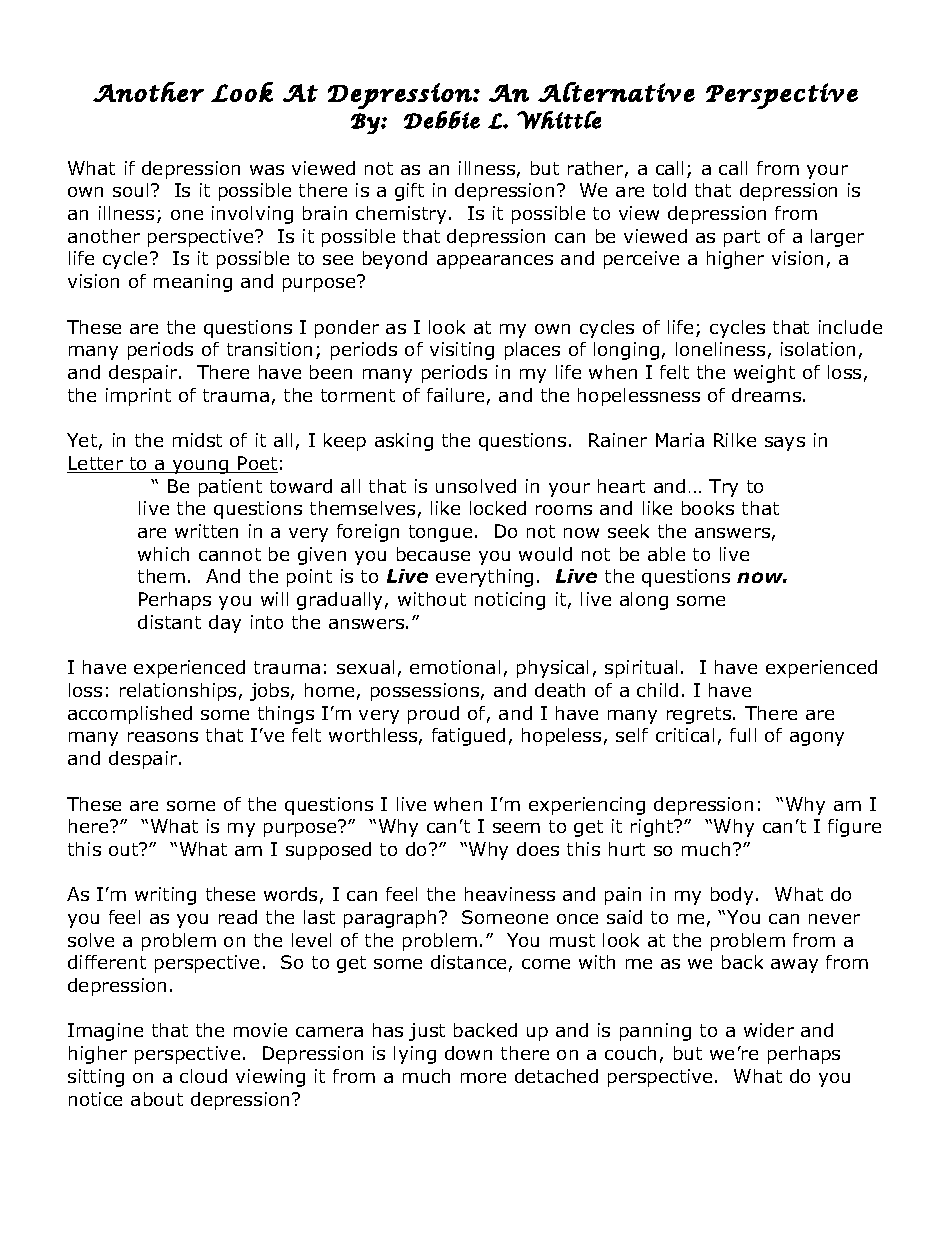  Describe the element at coordinates (203, 1076) in the page. I see `cloud` at that location.
